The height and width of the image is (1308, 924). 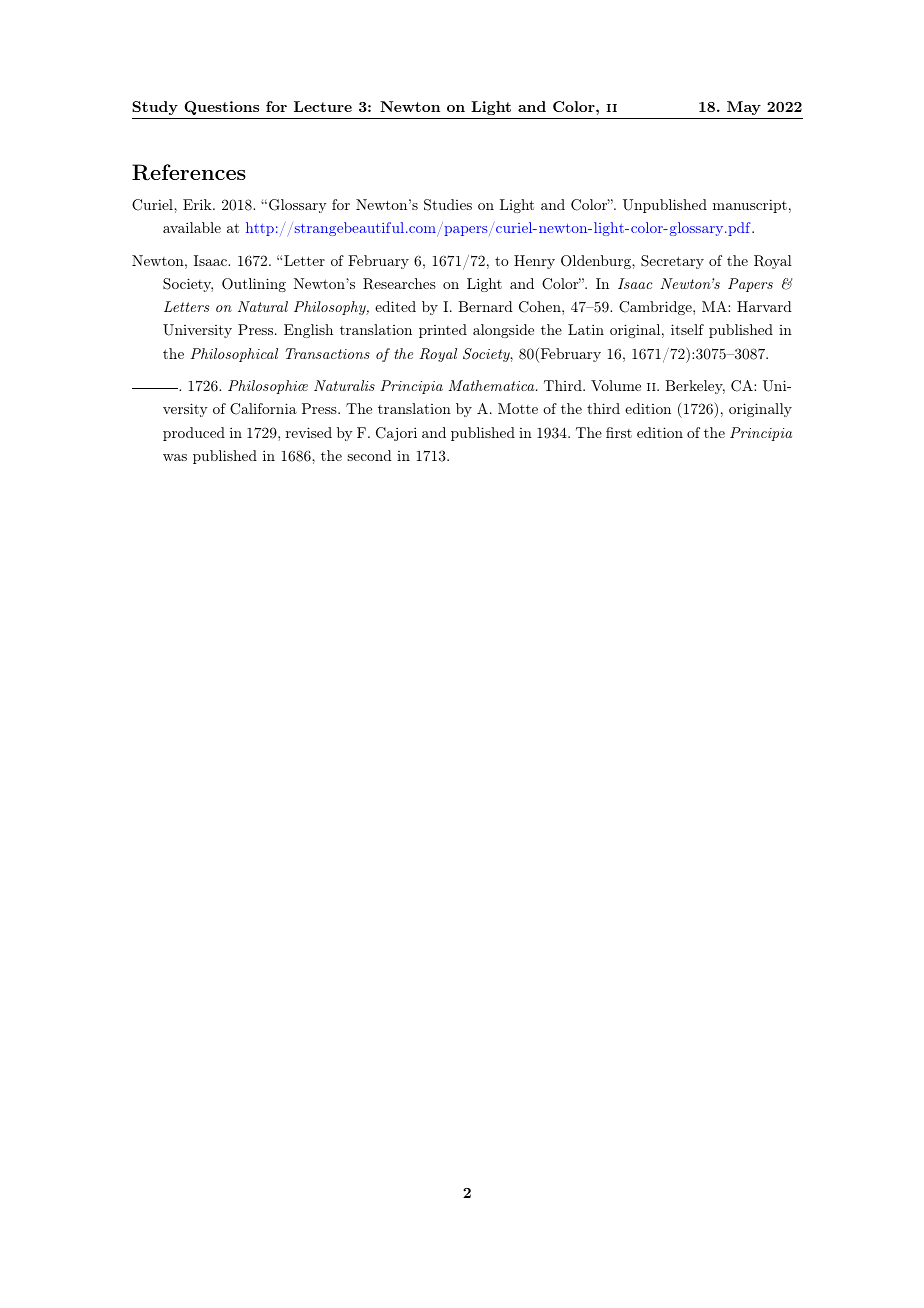 What do you see at coordinates (221, 108) in the image?
I see `Questions` at bounding box center [221, 108].
